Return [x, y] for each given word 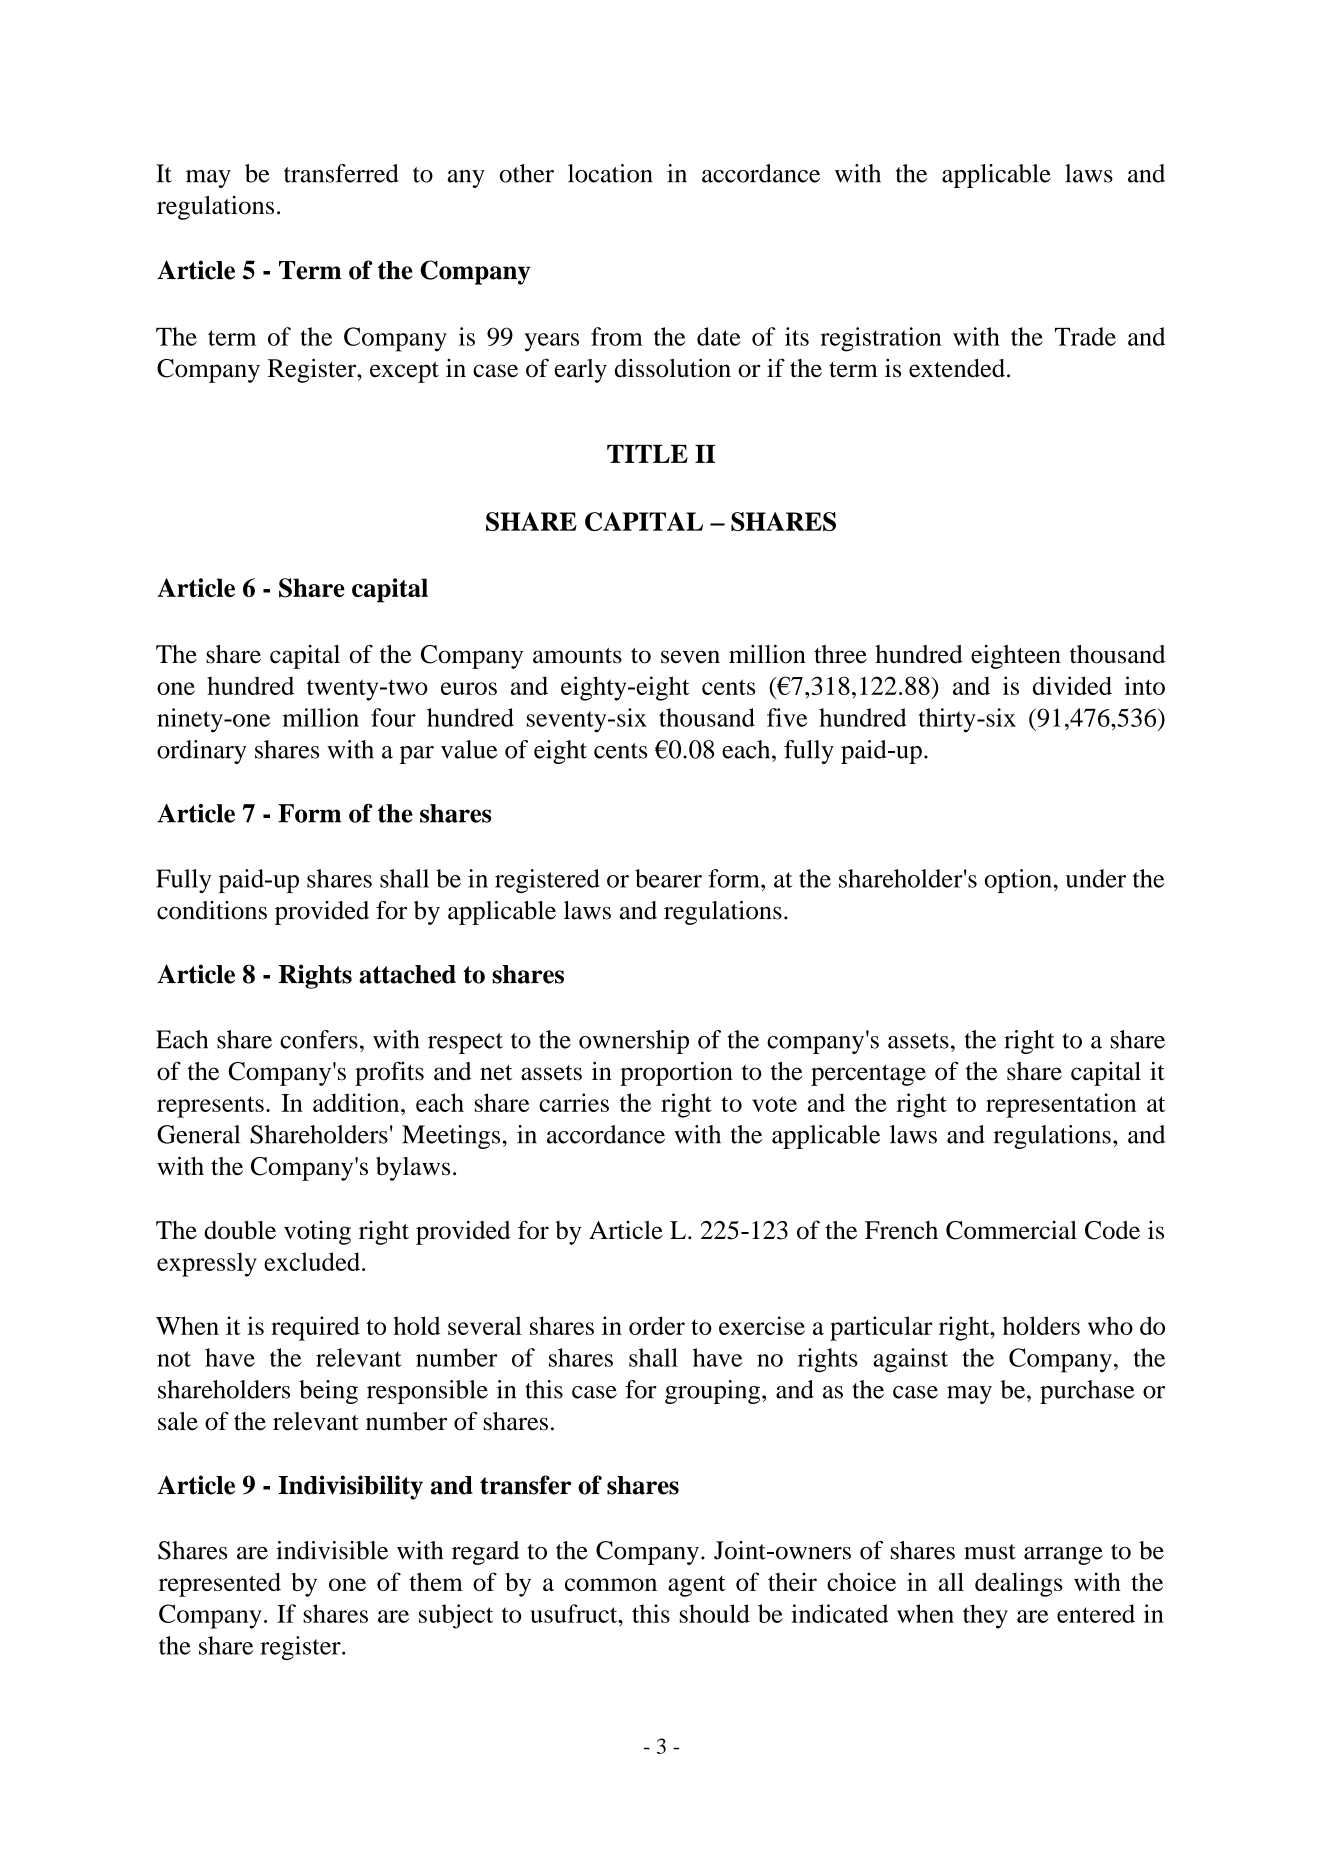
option [1018, 881]
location [610, 173]
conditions [212, 910]
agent [697, 1586]
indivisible [332, 1550]
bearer [668, 878]
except [404, 372]
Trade [1085, 336]
